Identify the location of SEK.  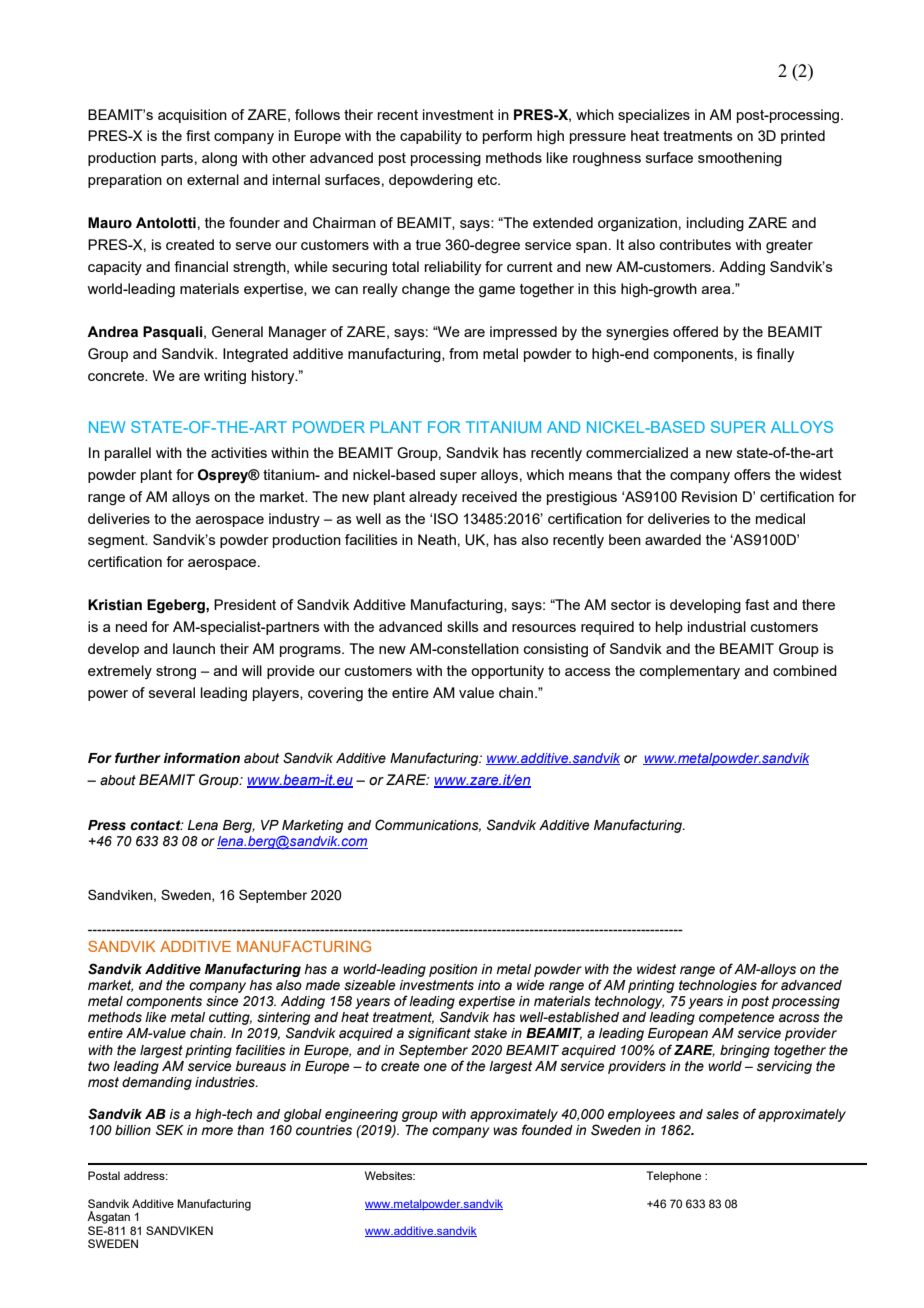
(170, 1130).
